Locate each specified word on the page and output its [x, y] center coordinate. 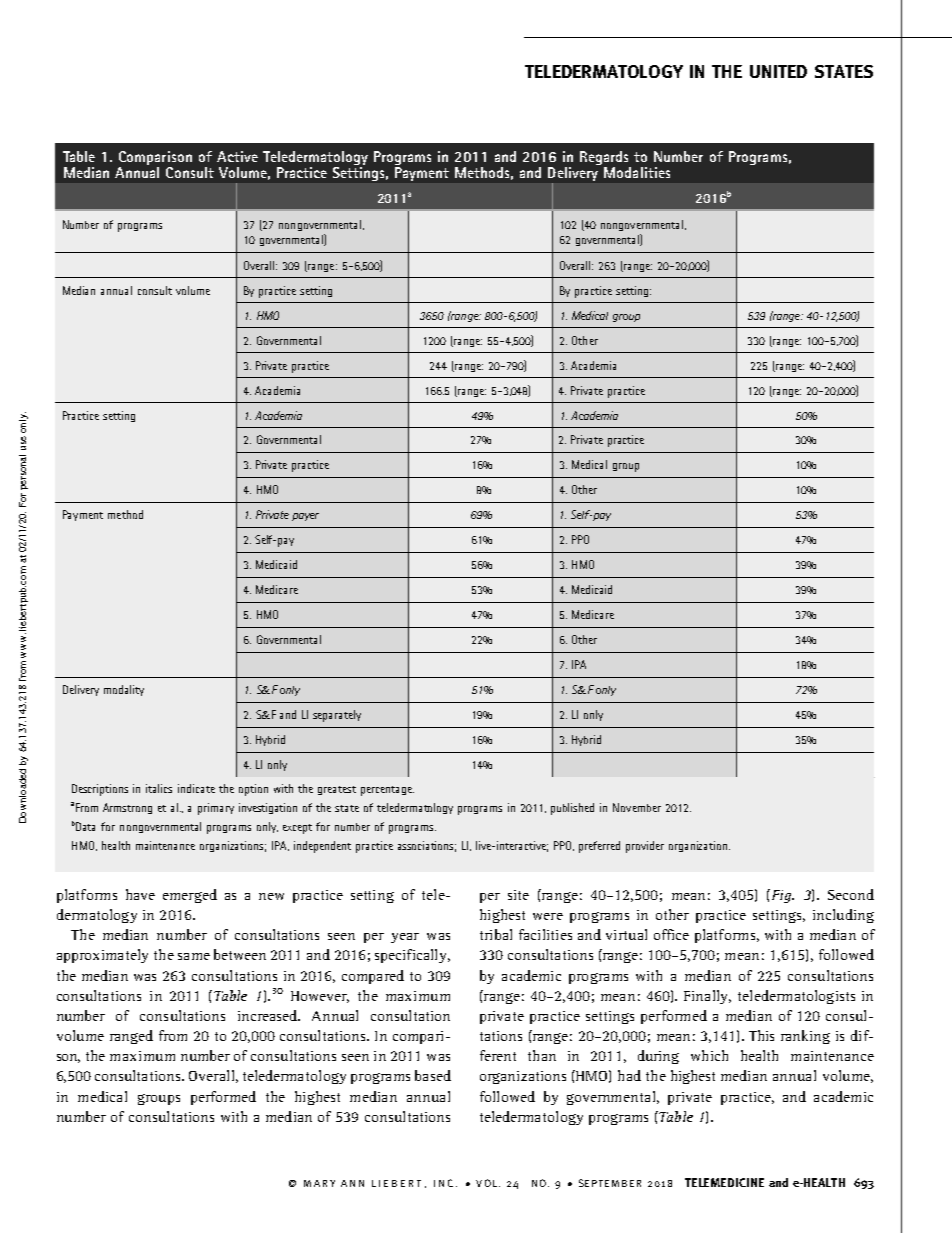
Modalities [637, 172]
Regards [605, 159]
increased [269, 1015]
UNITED [778, 71]
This [761, 1035]
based [433, 1075]
